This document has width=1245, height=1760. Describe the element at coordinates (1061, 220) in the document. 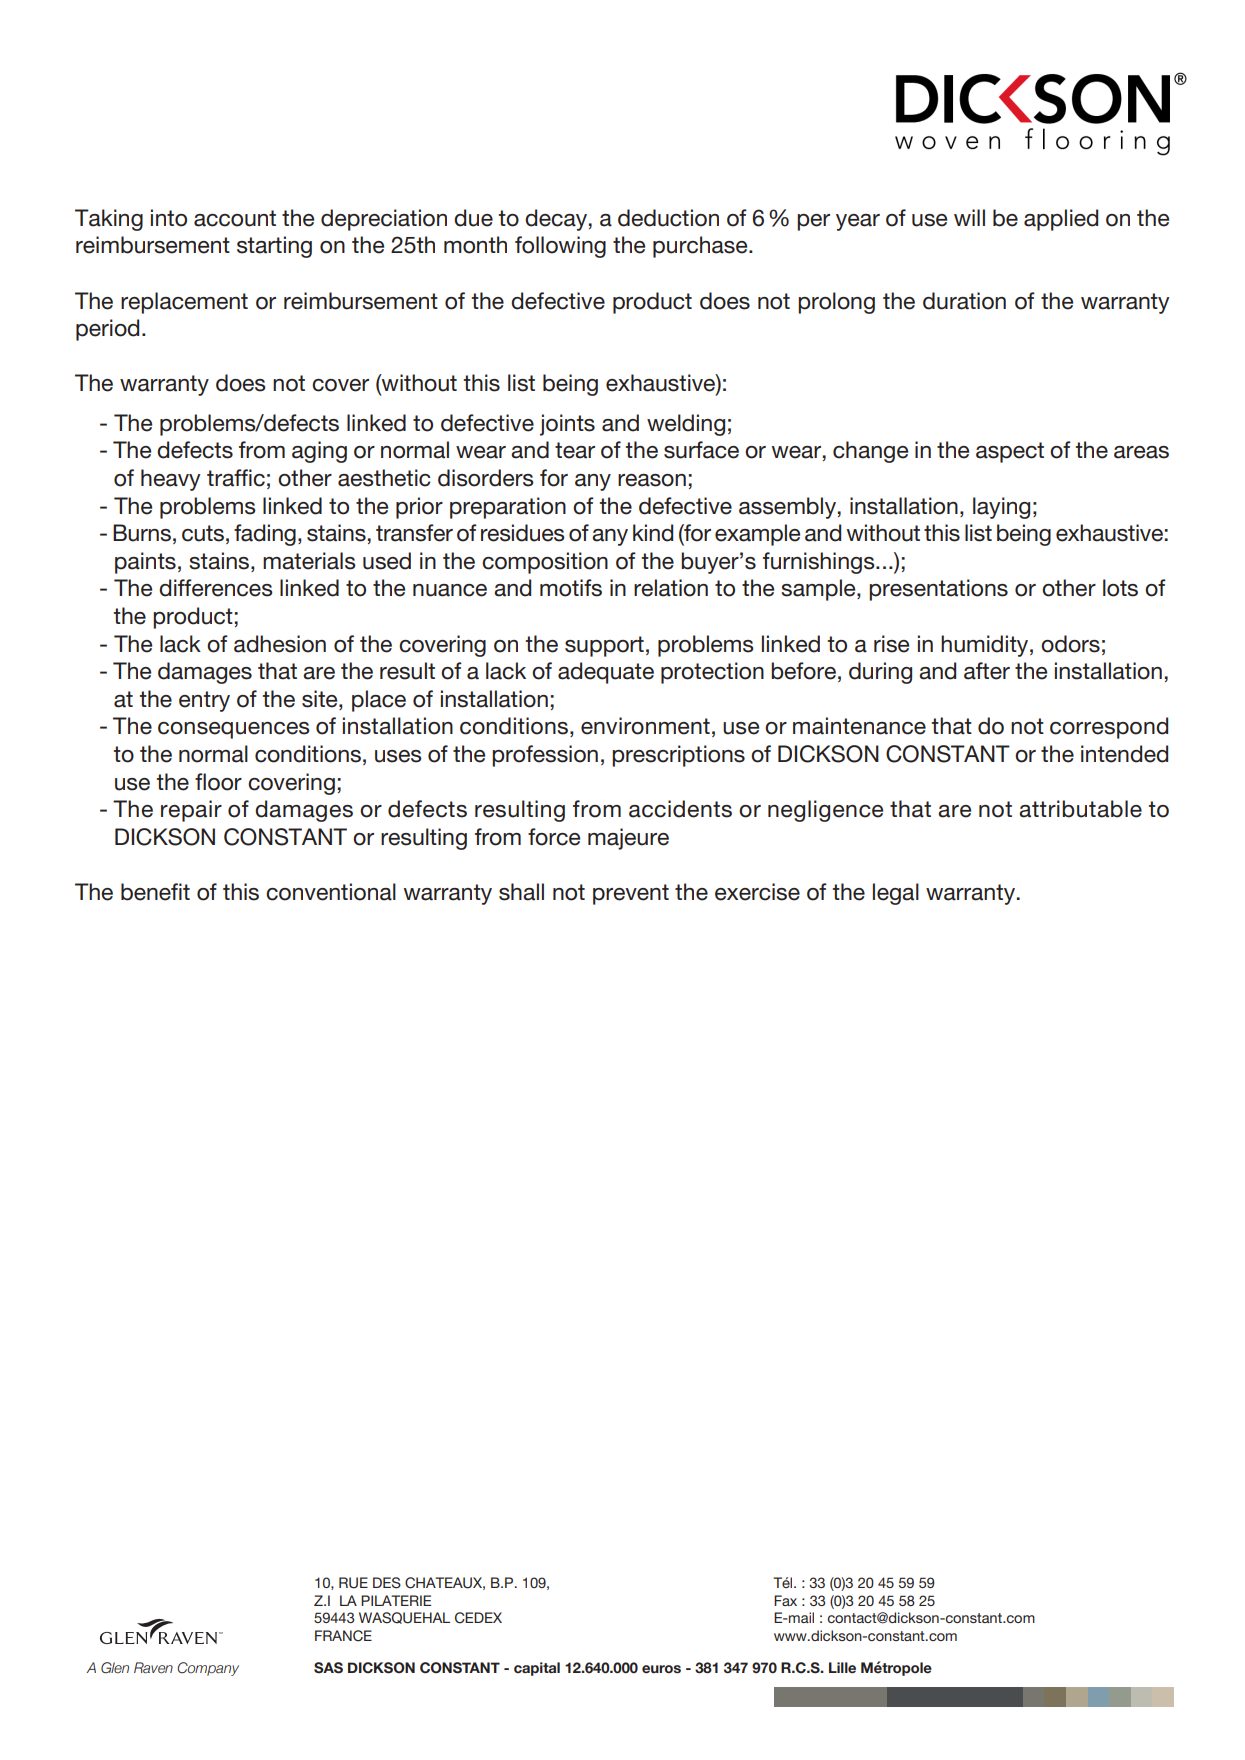

I see `applied` at that location.
